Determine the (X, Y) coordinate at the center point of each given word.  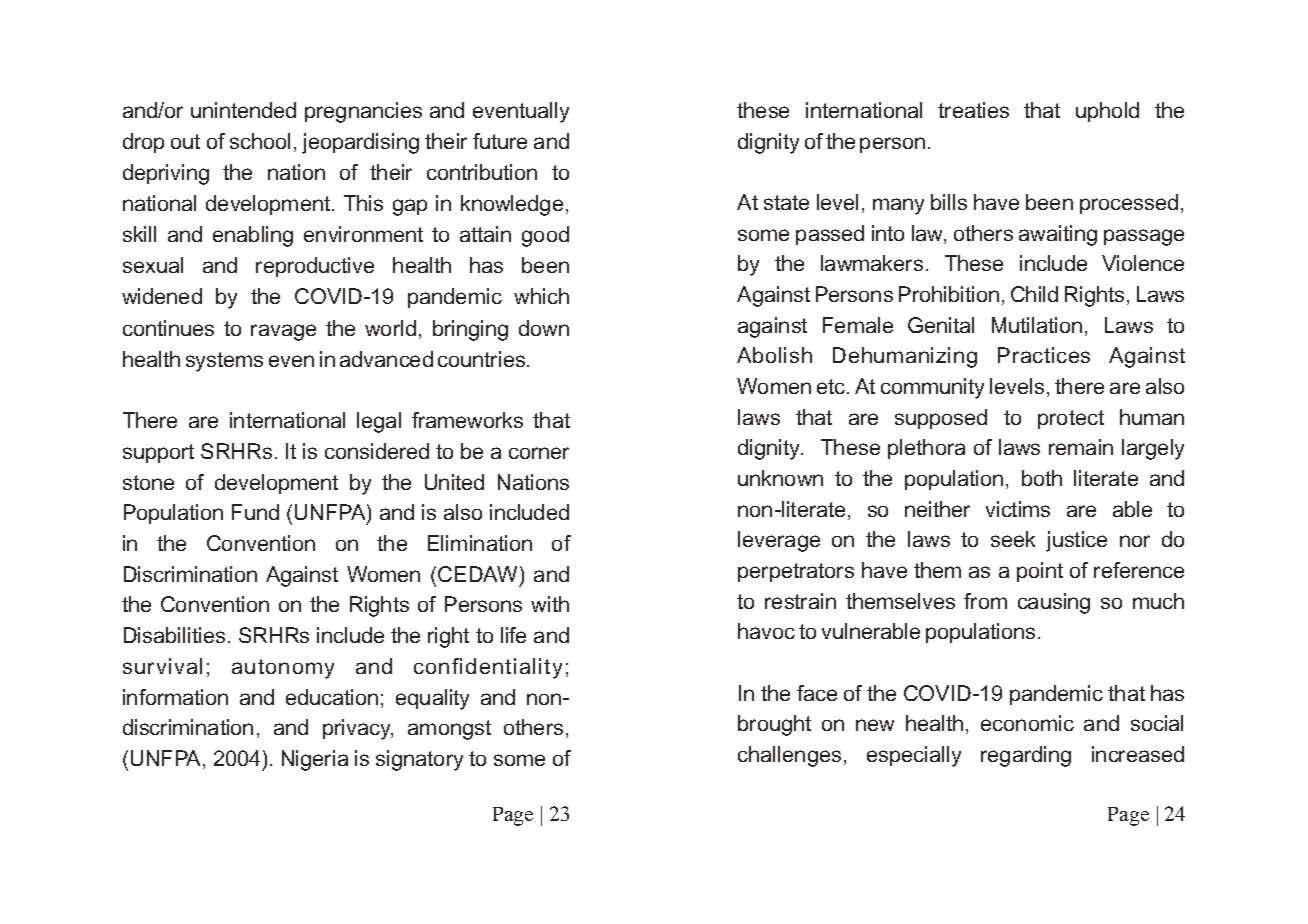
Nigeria (315, 760)
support (158, 453)
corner (539, 453)
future (500, 141)
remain (1081, 447)
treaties (973, 110)
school (260, 141)
